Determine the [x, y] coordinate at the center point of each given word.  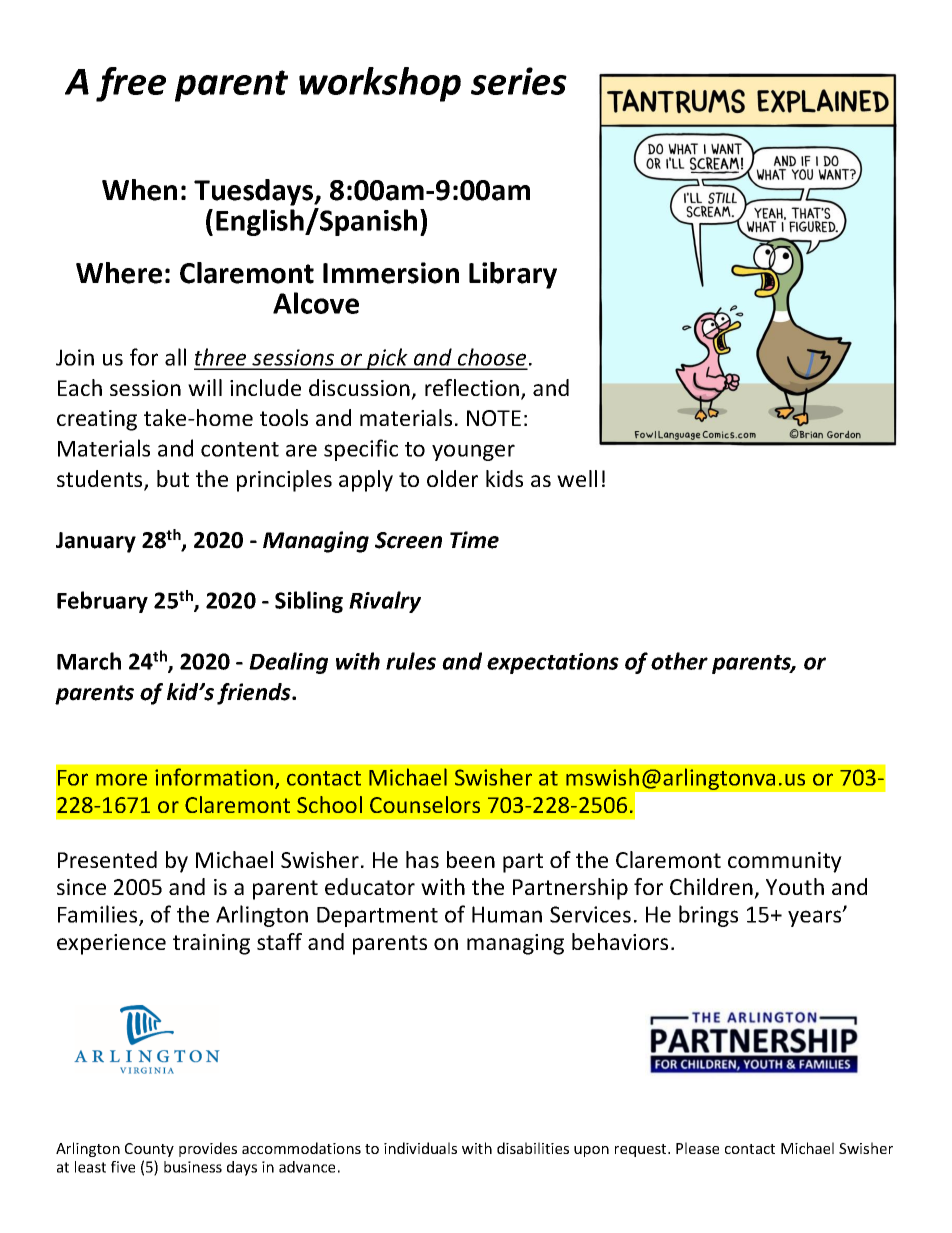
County [149, 1150]
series [519, 81]
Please [697, 1148]
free [131, 84]
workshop [380, 84]
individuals [420, 1148]
